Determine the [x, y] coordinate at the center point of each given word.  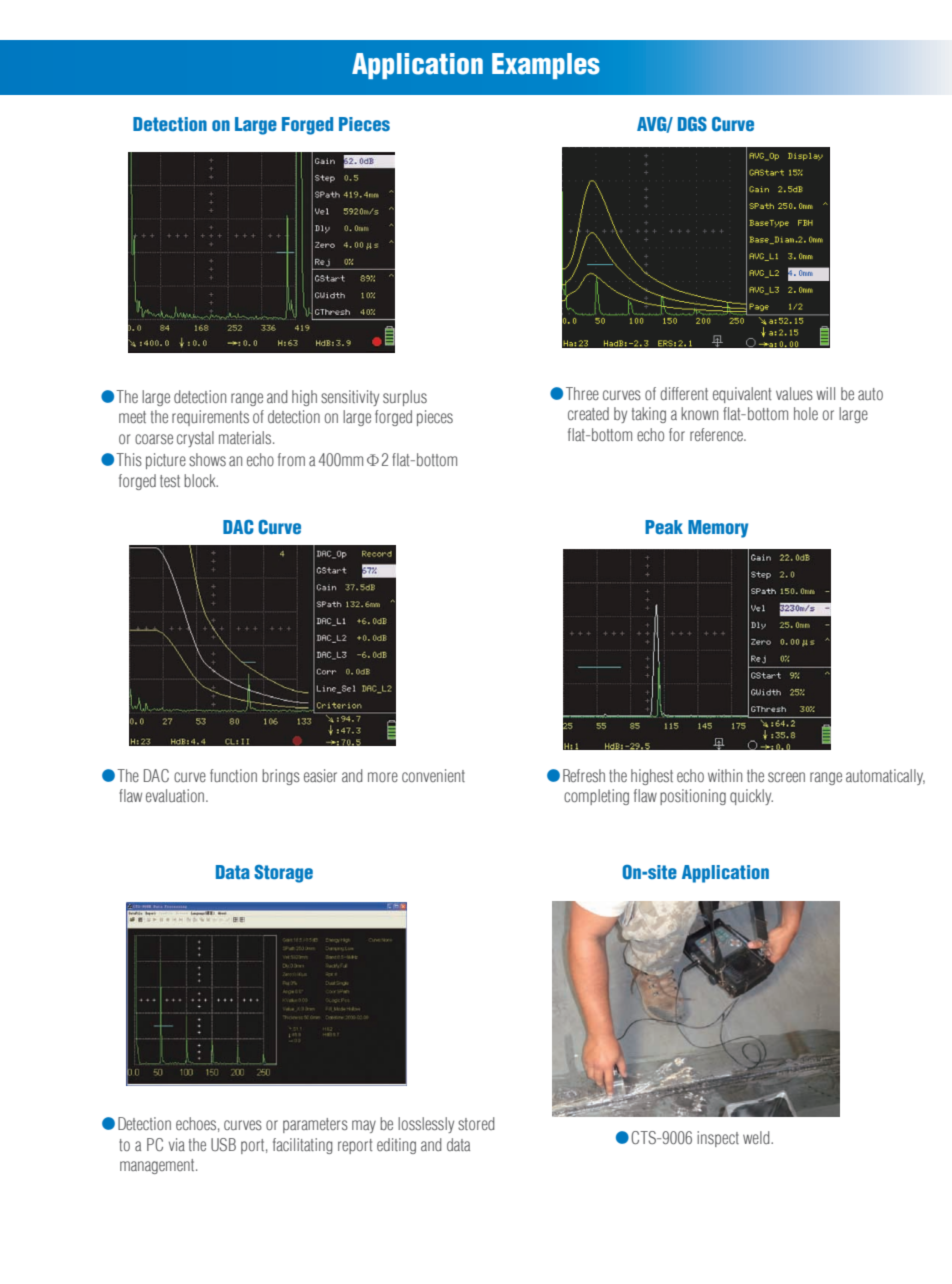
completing [596, 797]
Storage [283, 874]
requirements [210, 418]
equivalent [742, 395]
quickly [751, 797]
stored [476, 1123]
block [201, 480]
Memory [718, 529]
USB [223, 1144]
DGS [692, 124]
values [794, 393]
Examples [546, 66]
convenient [433, 775]
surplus [405, 398]
